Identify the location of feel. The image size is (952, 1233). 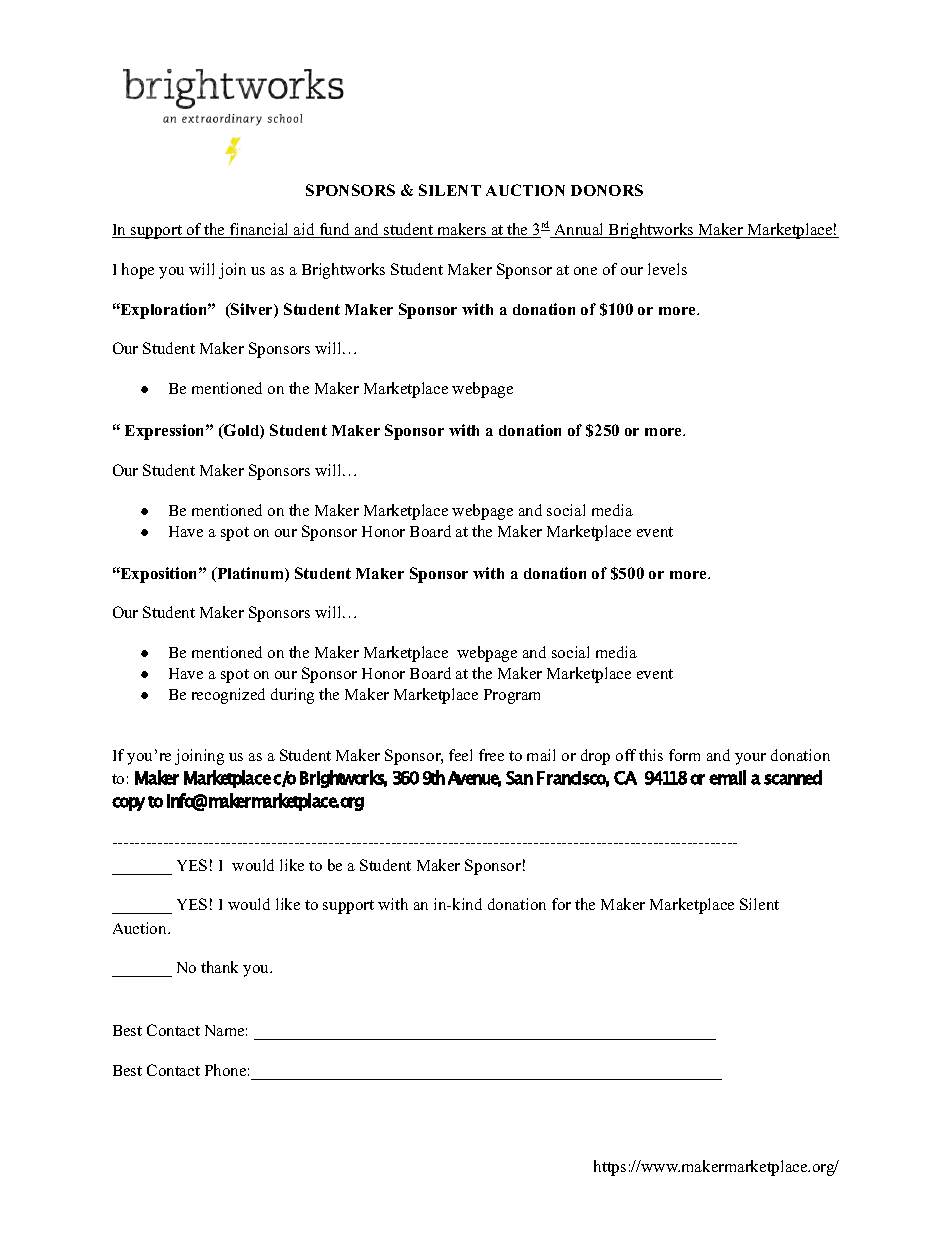
(460, 755).
